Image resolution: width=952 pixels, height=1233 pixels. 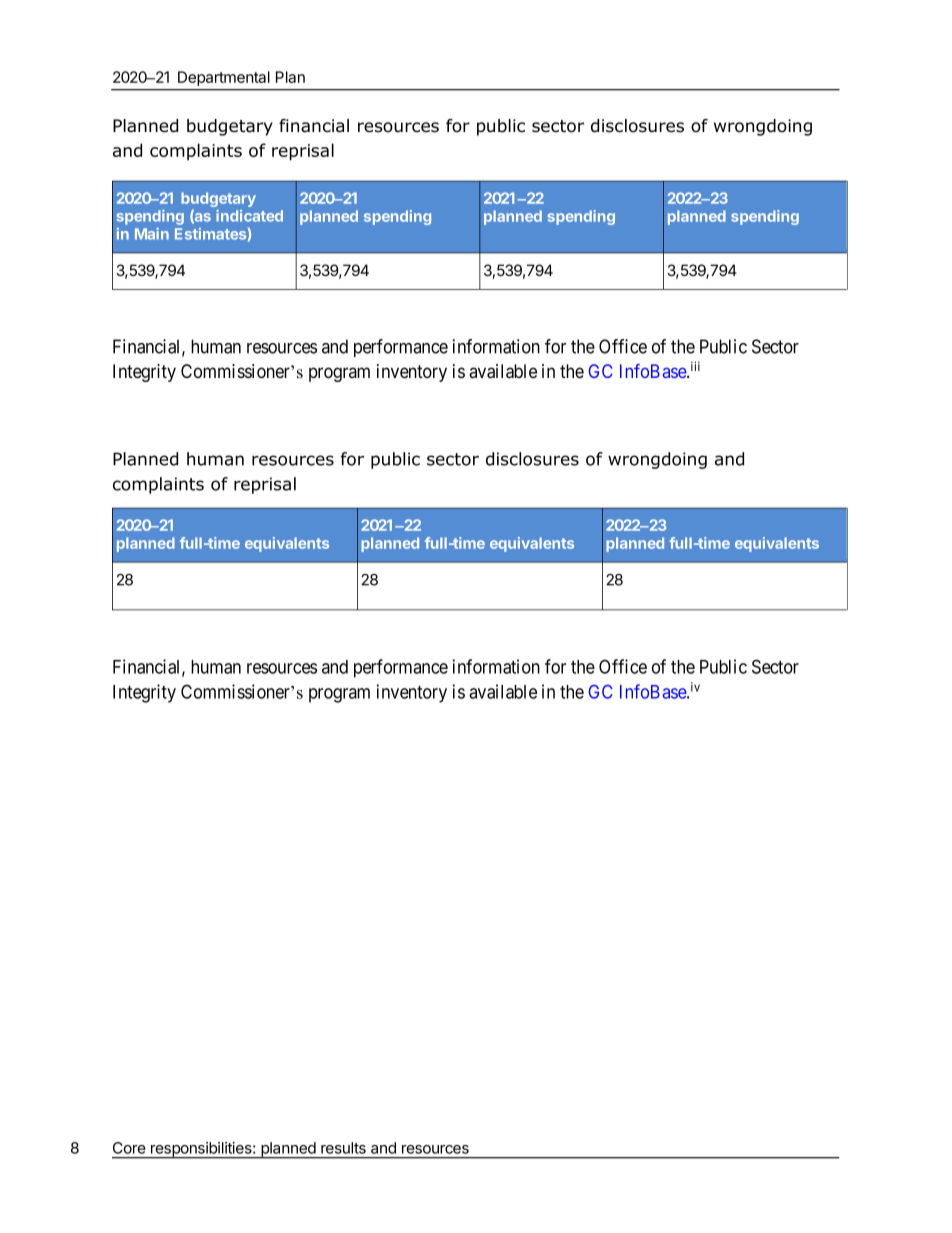 What do you see at coordinates (152, 234) in the screenshot?
I see `Main` at bounding box center [152, 234].
